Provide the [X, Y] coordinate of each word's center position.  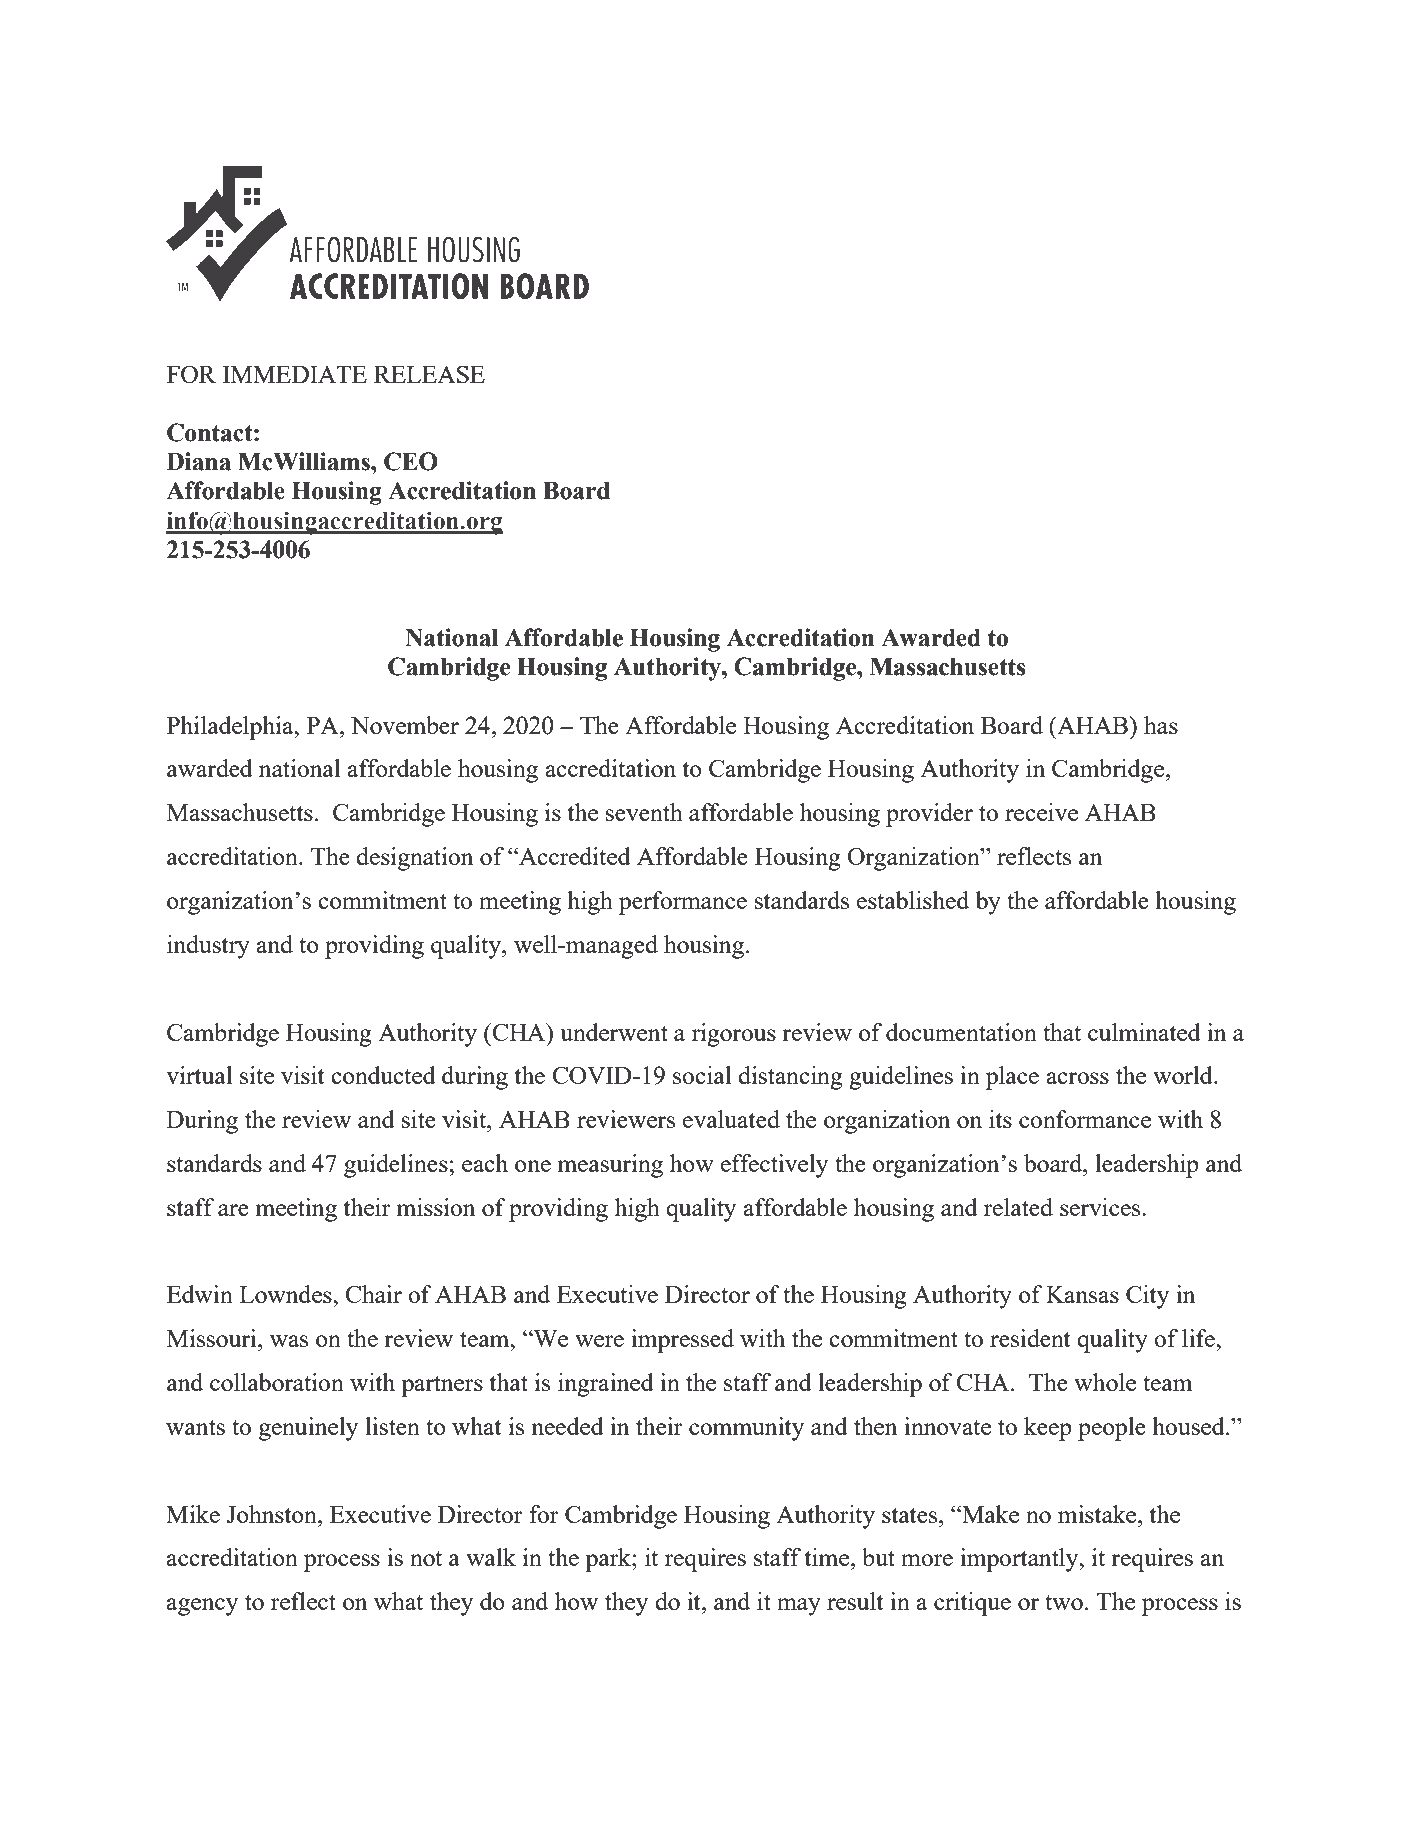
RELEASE [429, 374]
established [913, 900]
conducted [383, 1075]
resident [1030, 1338]
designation [414, 859]
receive [1041, 812]
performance [683, 903]
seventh [644, 812]
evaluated [731, 1119]
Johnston [272, 1514]
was [289, 1341]
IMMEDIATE [294, 374]
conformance [1085, 1119]
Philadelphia [231, 728]
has [1161, 725]
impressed [682, 1341]
